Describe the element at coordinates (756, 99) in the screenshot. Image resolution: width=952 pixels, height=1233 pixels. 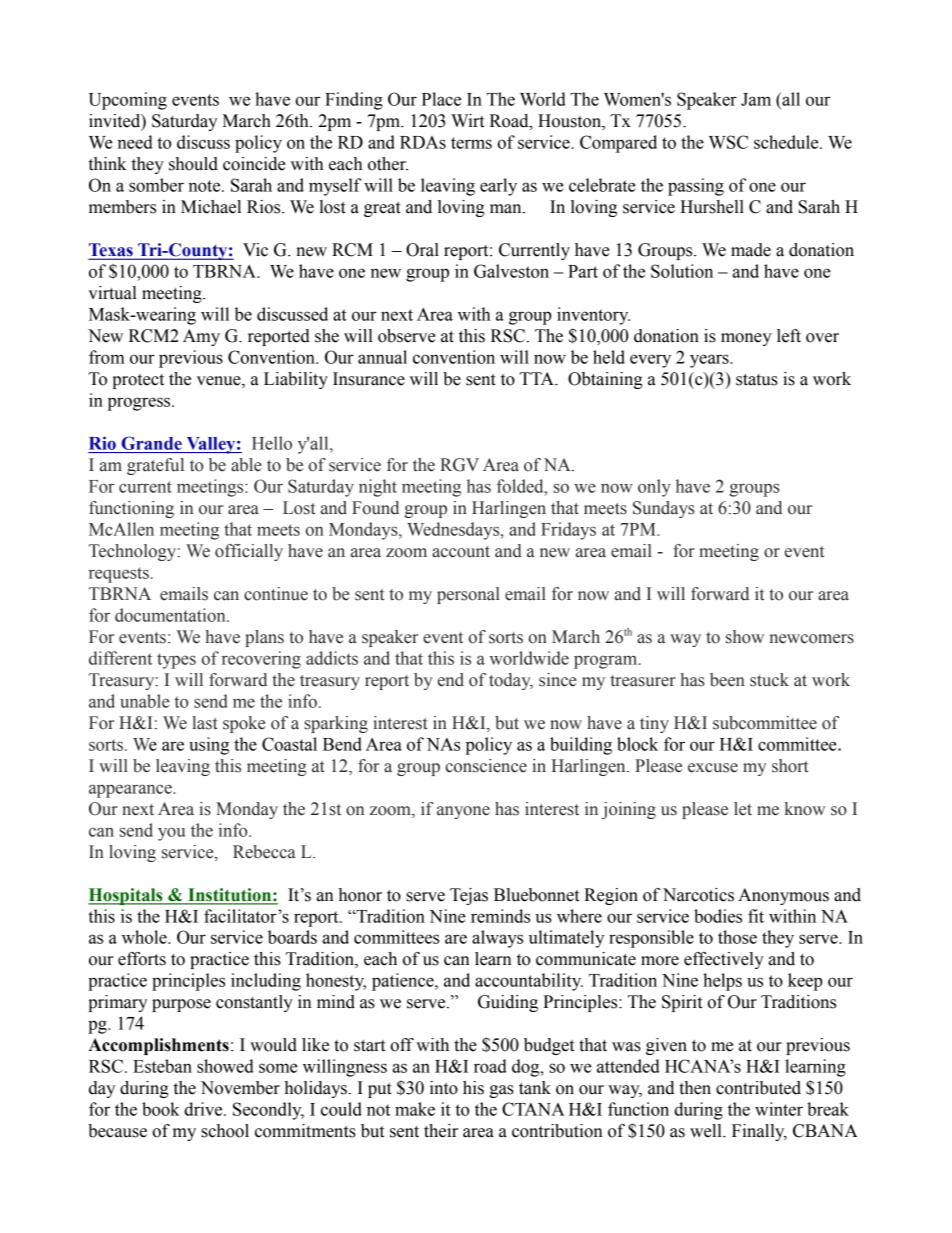
I see `Jam` at that location.
